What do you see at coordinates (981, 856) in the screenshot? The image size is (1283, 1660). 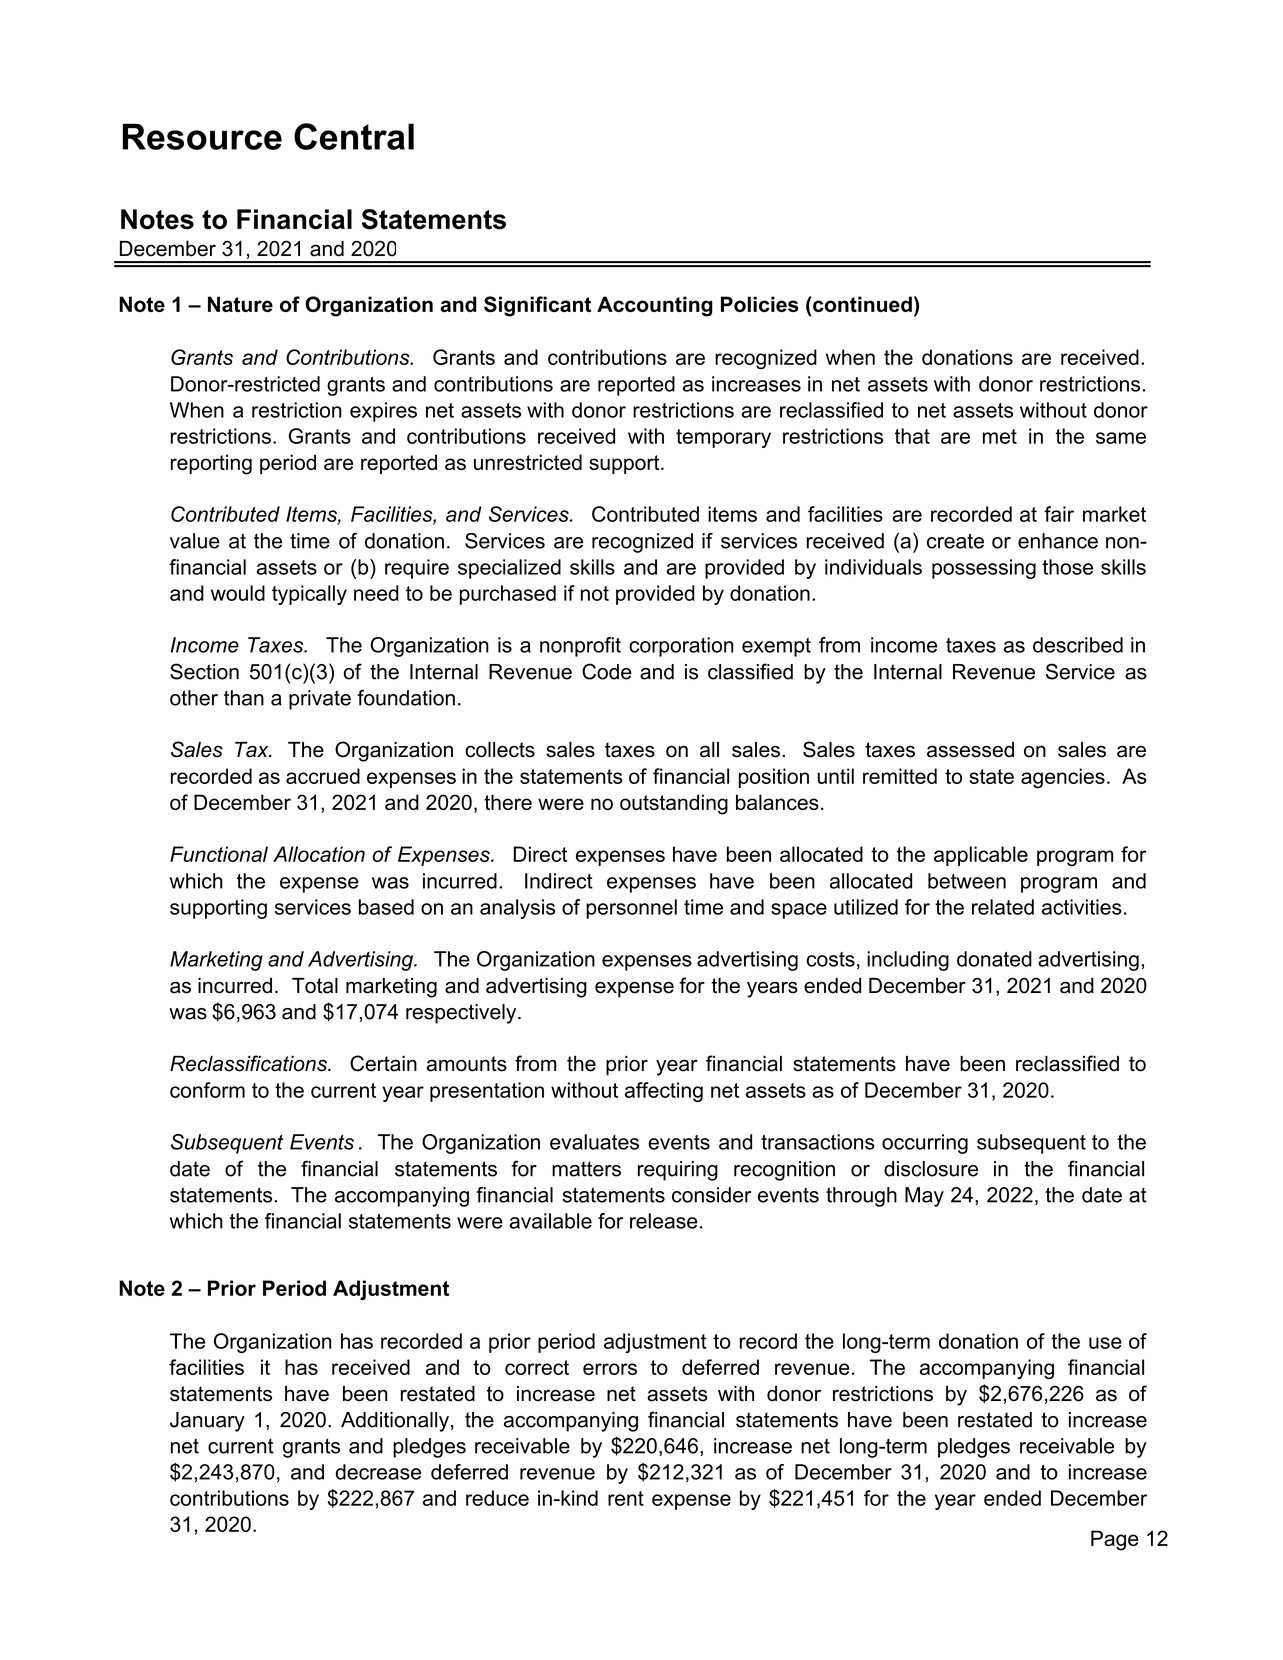 I see `applicable` at bounding box center [981, 856].
